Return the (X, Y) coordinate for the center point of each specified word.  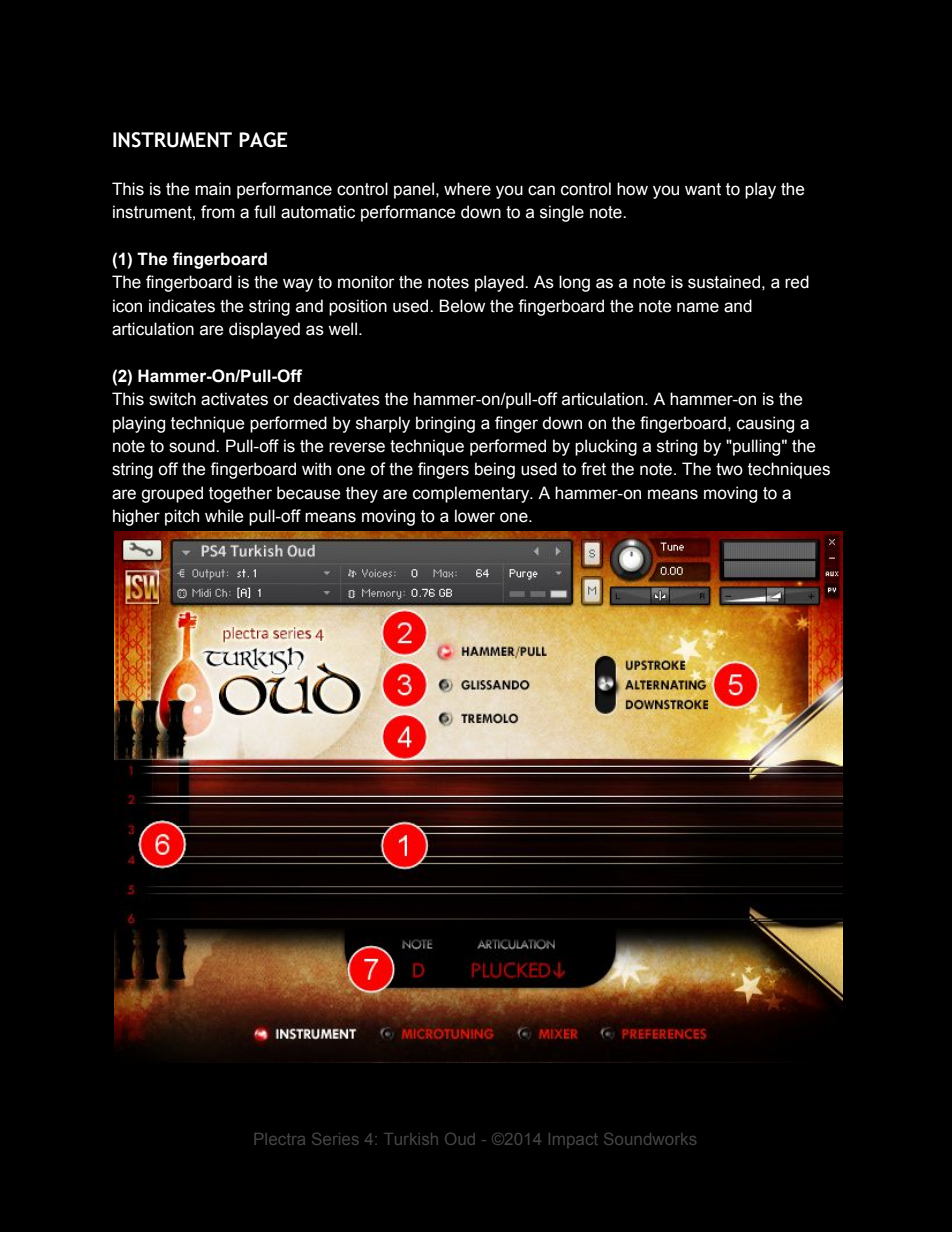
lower (475, 516)
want (703, 189)
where (467, 189)
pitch (182, 517)
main (213, 189)
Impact (573, 1140)
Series (335, 1139)
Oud (460, 1139)
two (729, 469)
